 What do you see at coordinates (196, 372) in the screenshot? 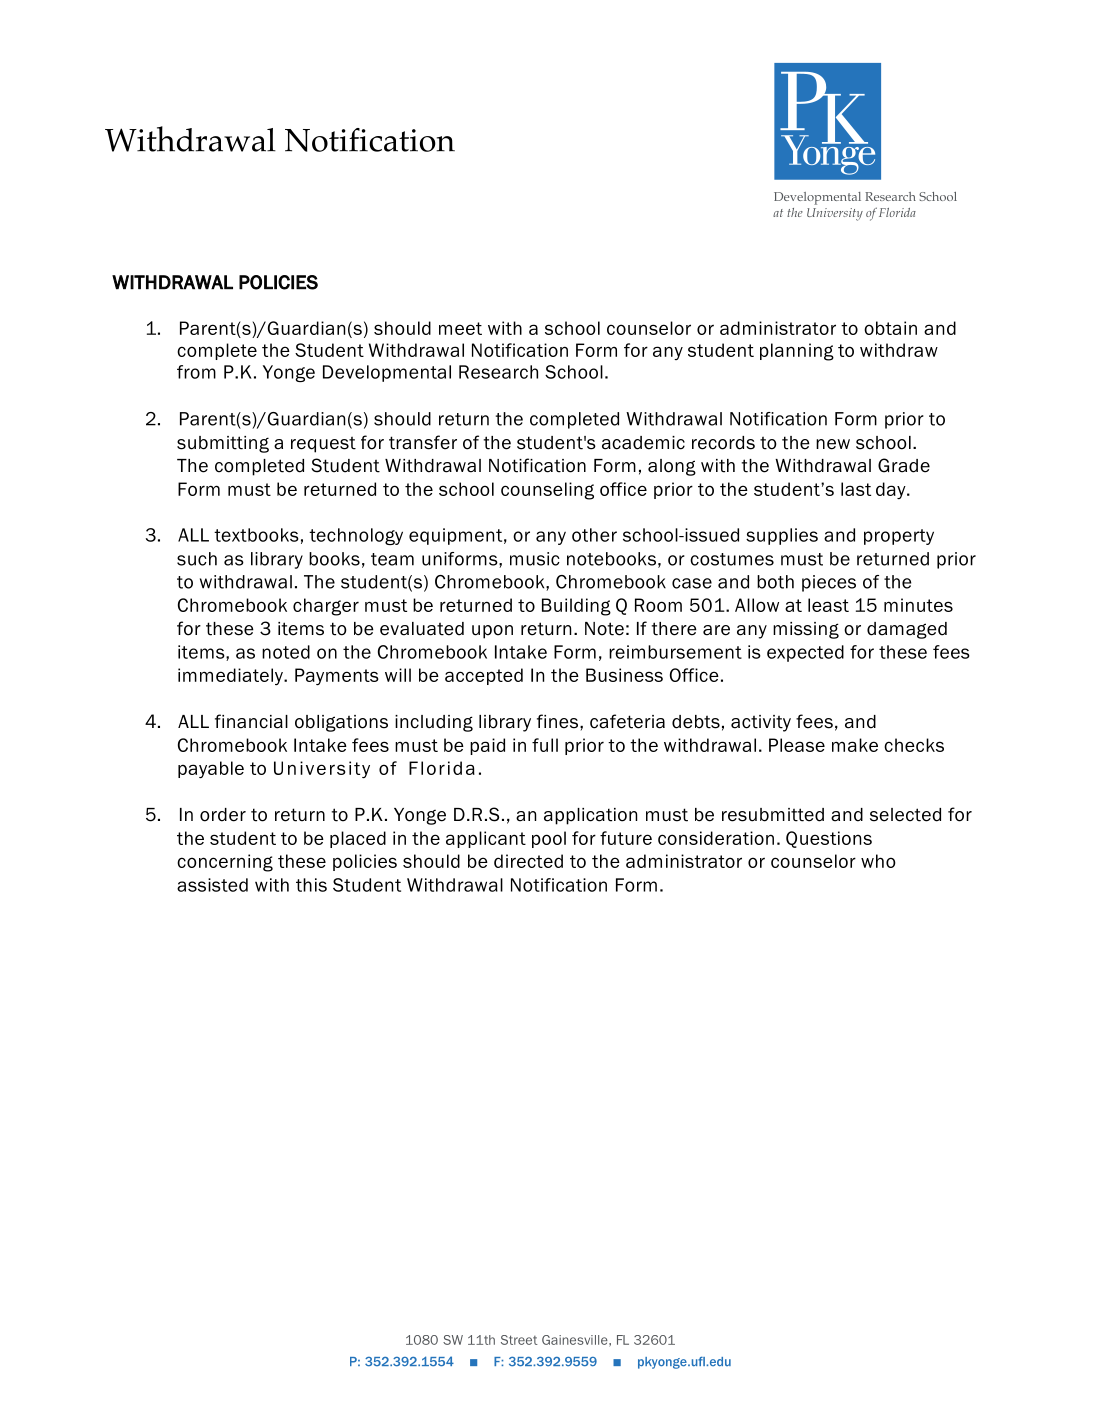
I see `from` at bounding box center [196, 372].
